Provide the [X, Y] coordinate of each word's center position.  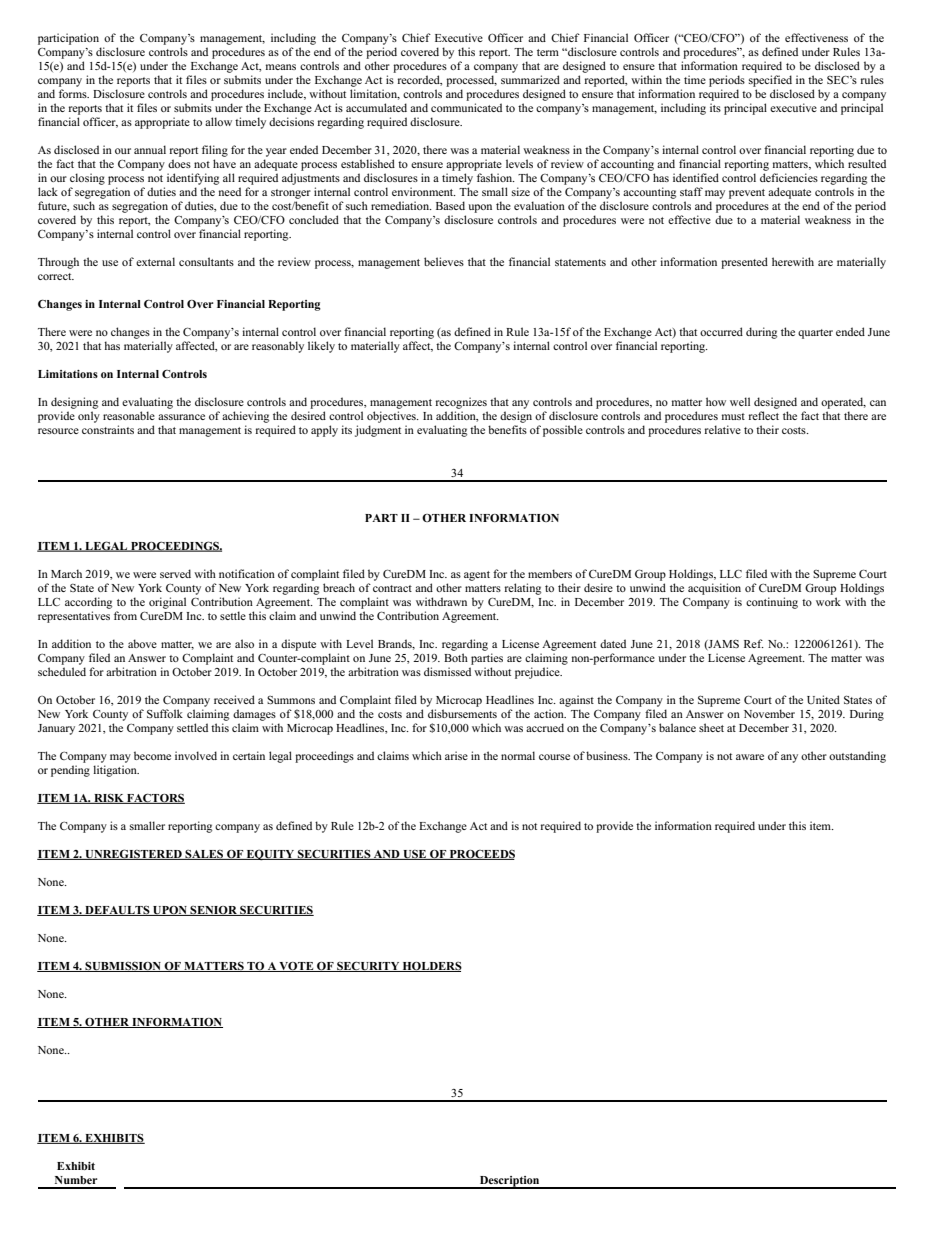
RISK [109, 798]
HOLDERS [431, 967]
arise [456, 755]
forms [74, 93]
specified [770, 81]
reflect [764, 415]
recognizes [461, 403]
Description [509, 1182]
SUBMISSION [123, 967]
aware [750, 757]
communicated [466, 107]
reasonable [129, 415]
